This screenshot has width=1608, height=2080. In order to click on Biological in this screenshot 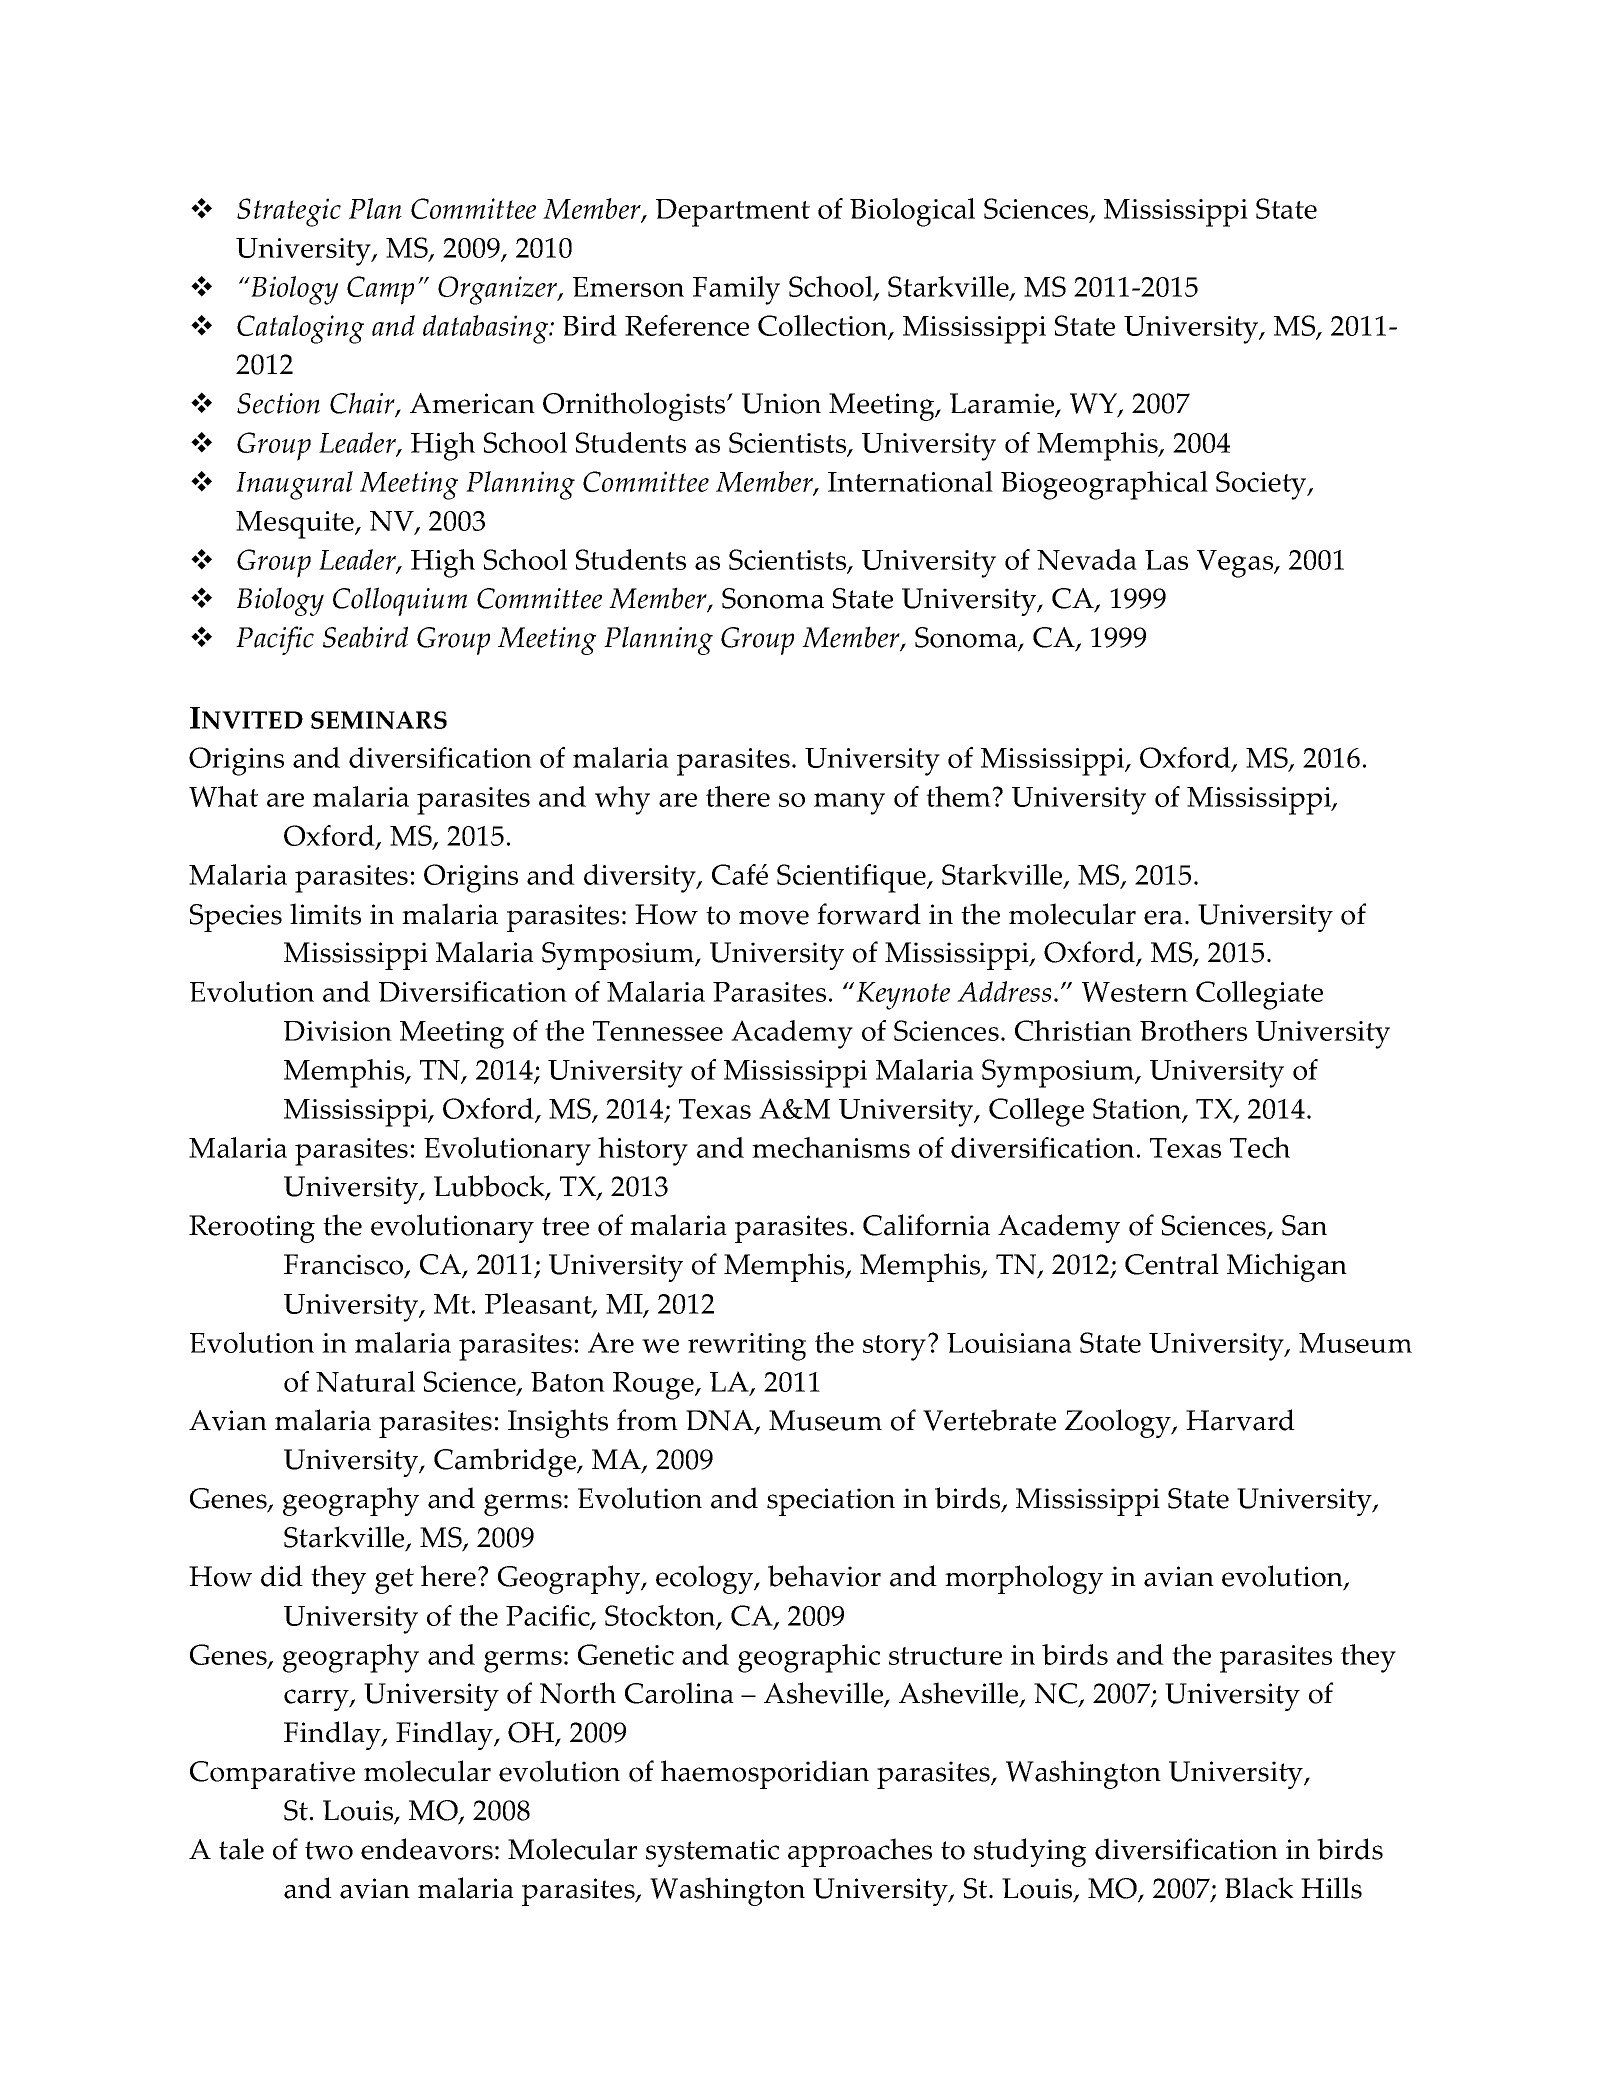, I will do `click(912, 212)`.
